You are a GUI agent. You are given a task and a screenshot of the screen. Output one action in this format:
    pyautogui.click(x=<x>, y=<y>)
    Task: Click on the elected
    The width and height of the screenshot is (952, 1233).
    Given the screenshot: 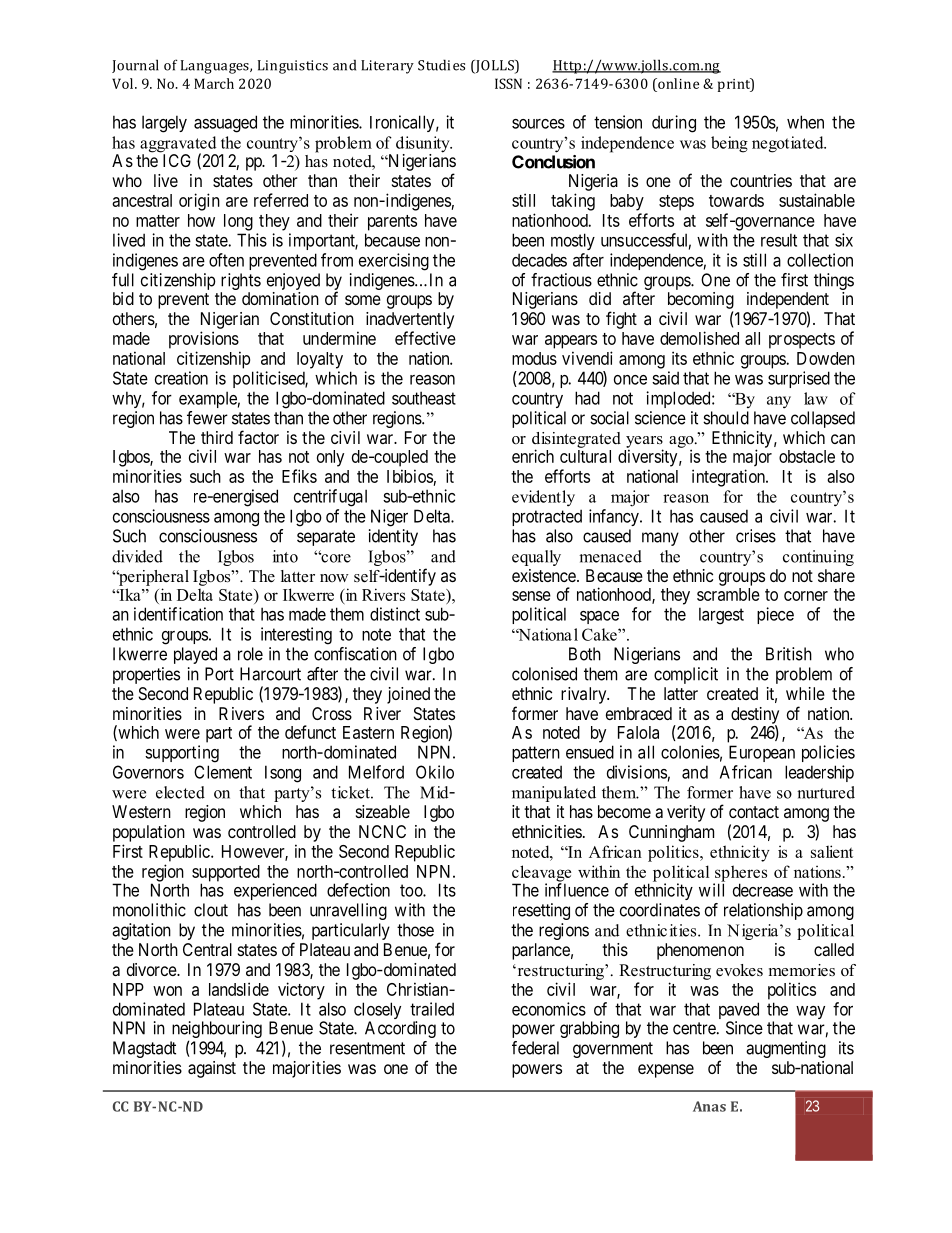 What is the action you would take?
    pyautogui.click(x=180, y=792)
